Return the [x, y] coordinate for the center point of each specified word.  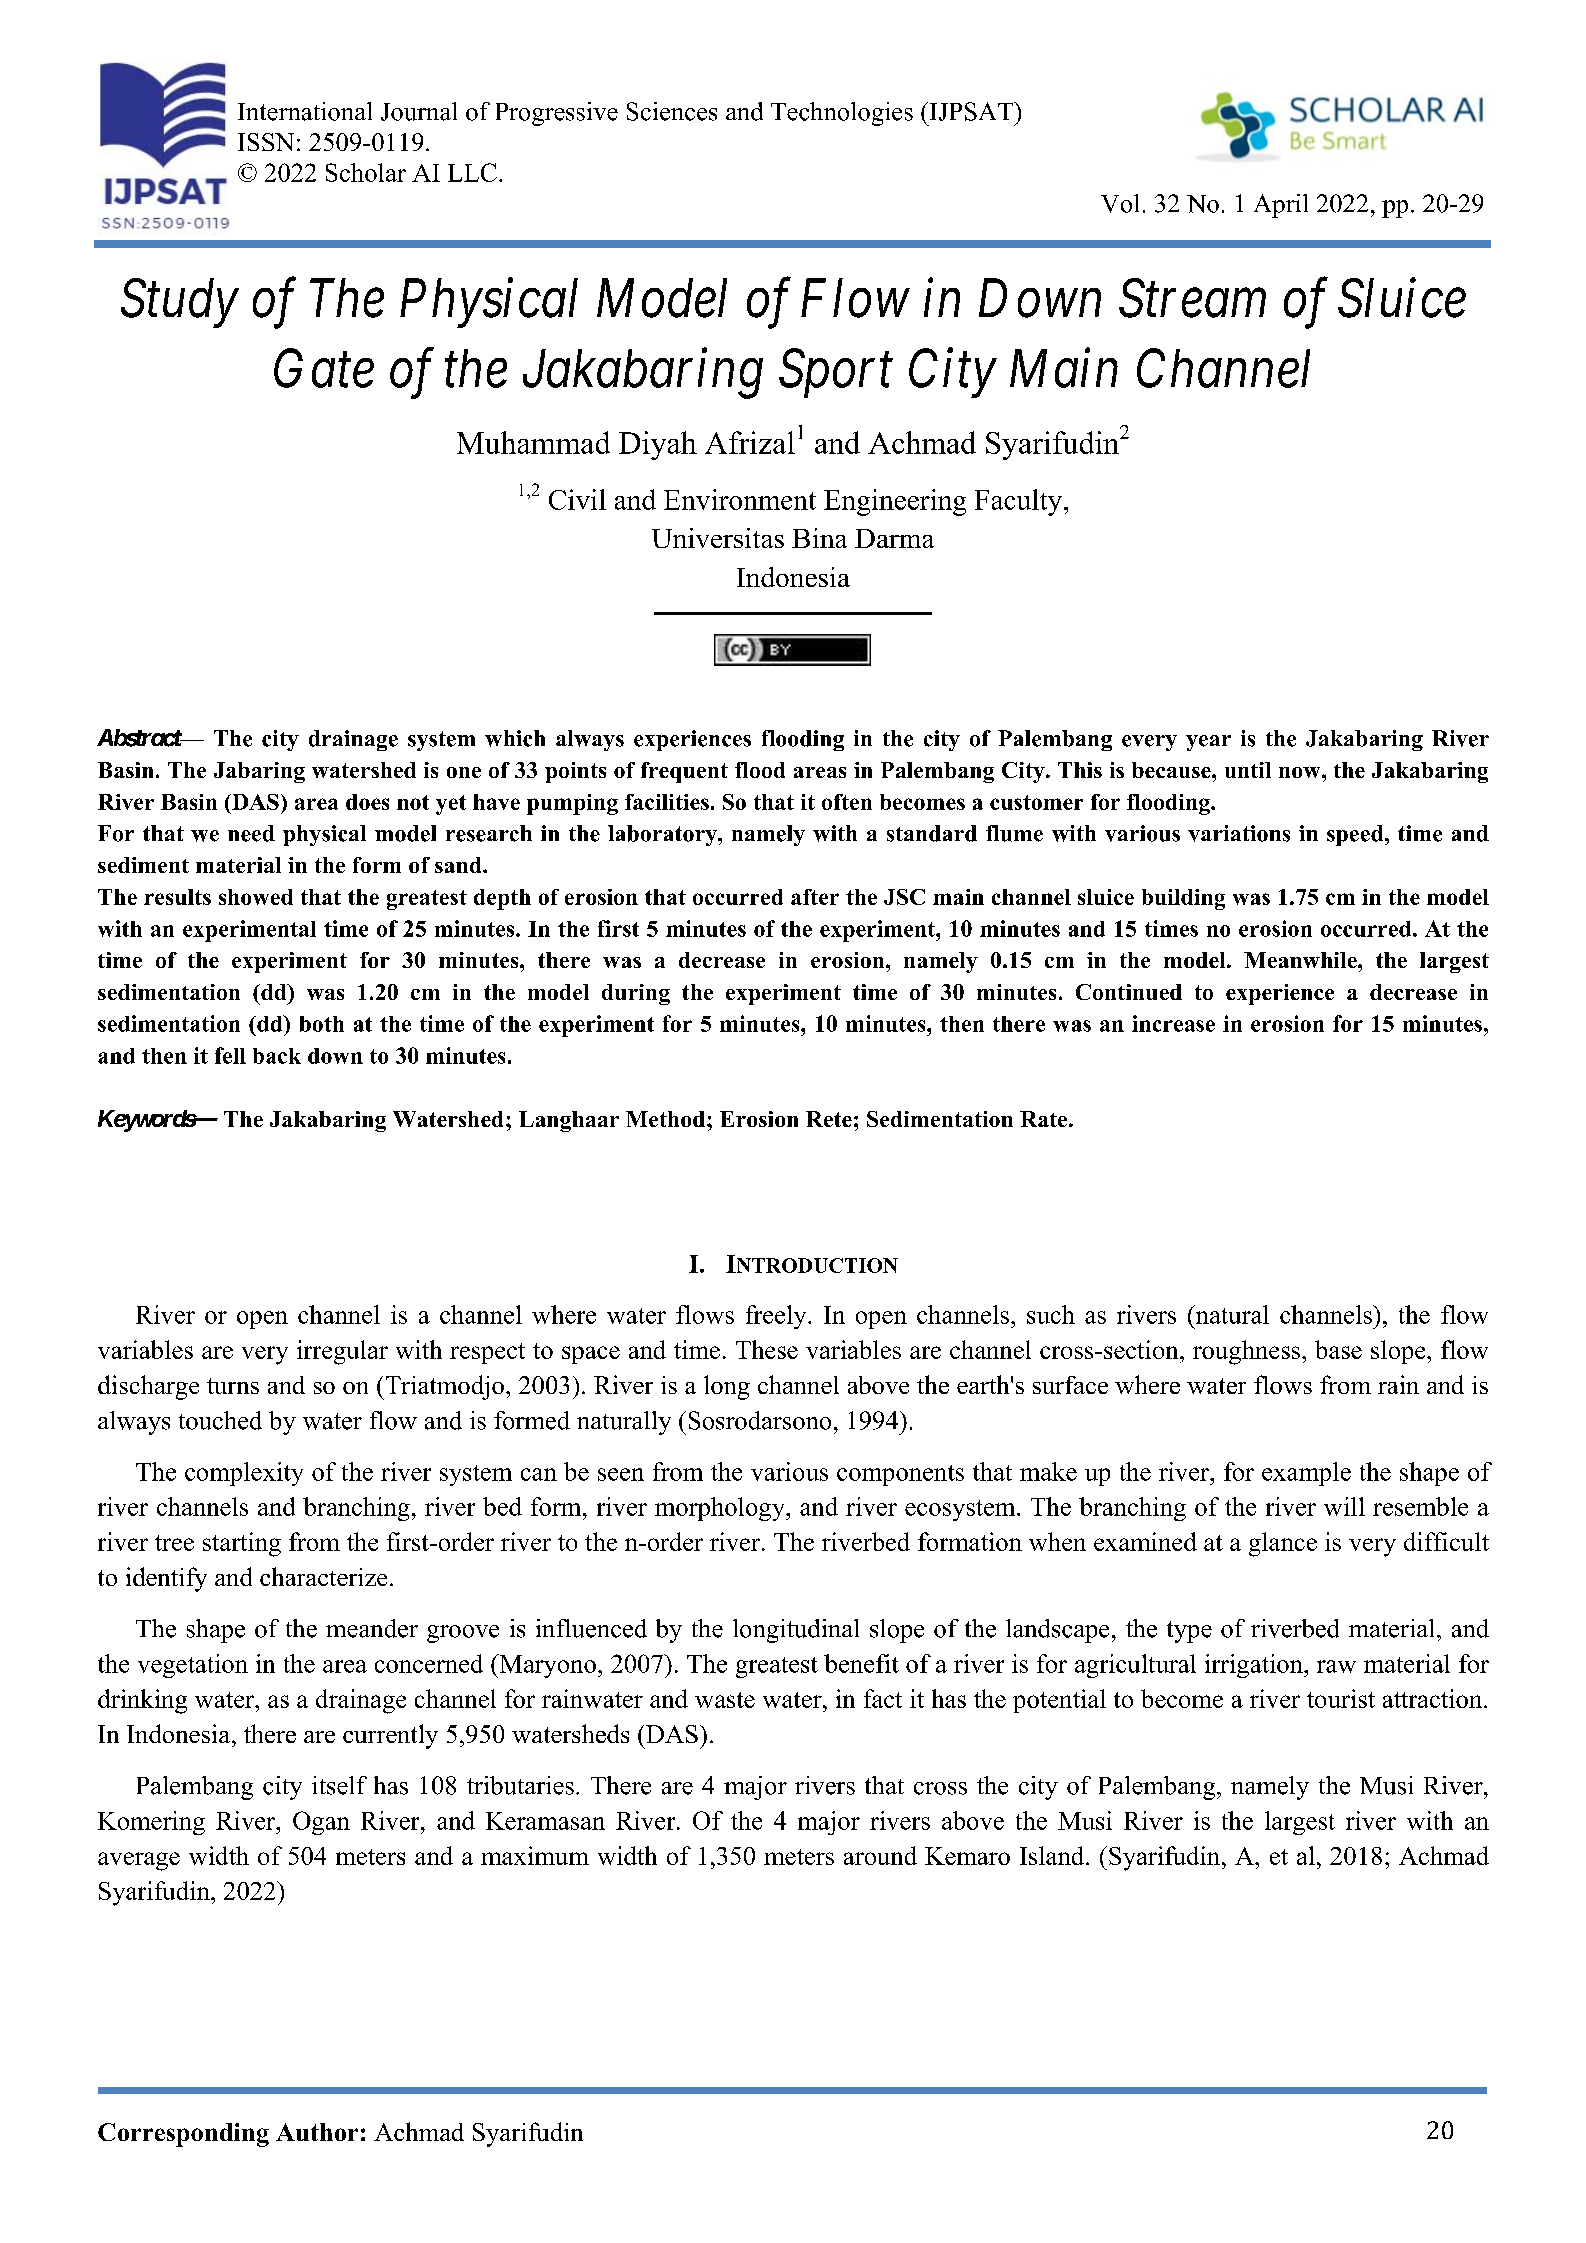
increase [1173, 1023]
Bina [819, 538]
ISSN [266, 142]
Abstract [140, 738]
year [1208, 743]
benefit [861, 1663]
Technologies [842, 114]
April [1281, 206]
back [277, 1056]
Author [317, 2132]
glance [1283, 1544]
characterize [323, 1576]
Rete [829, 1119]
